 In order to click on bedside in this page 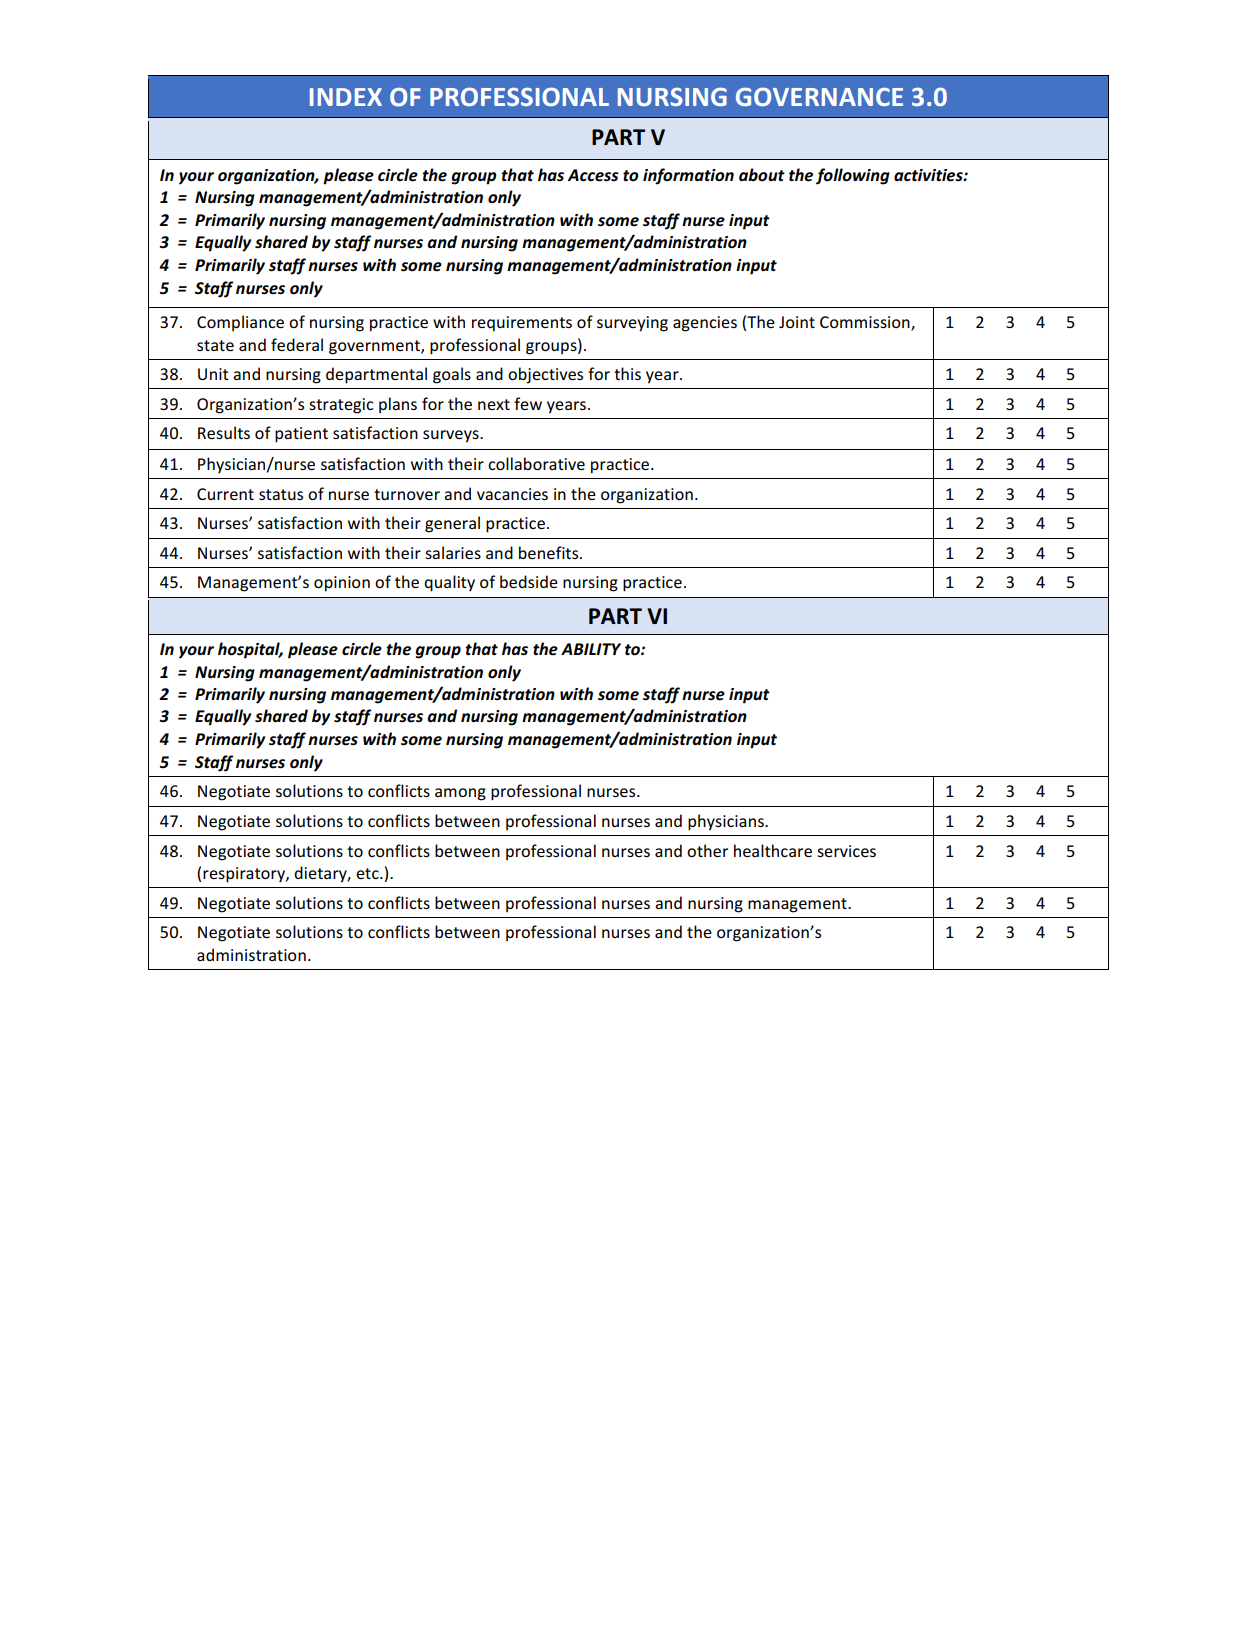, I will do `click(529, 581)`.
